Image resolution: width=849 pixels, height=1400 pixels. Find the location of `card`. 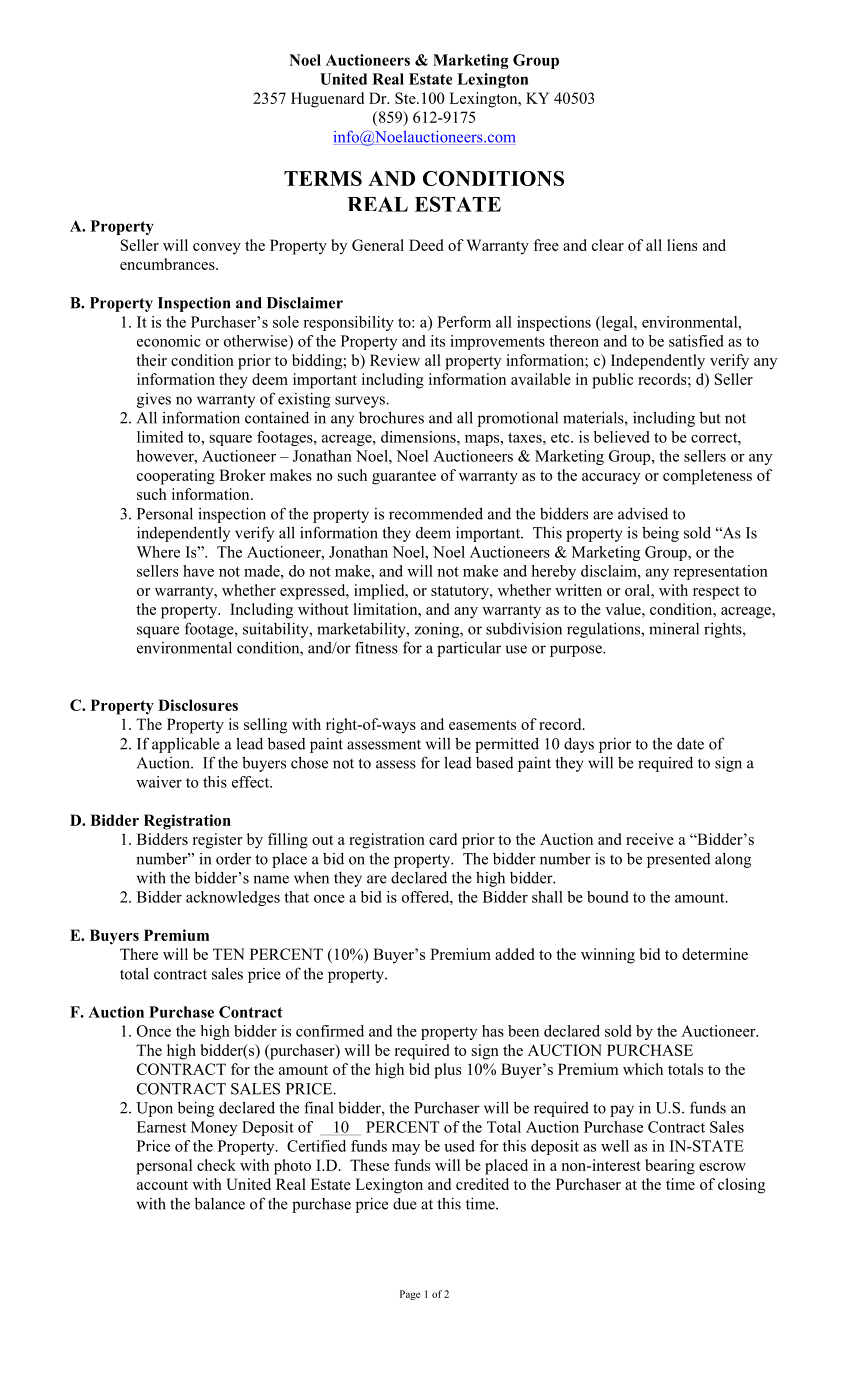

card is located at coordinates (443, 839).
